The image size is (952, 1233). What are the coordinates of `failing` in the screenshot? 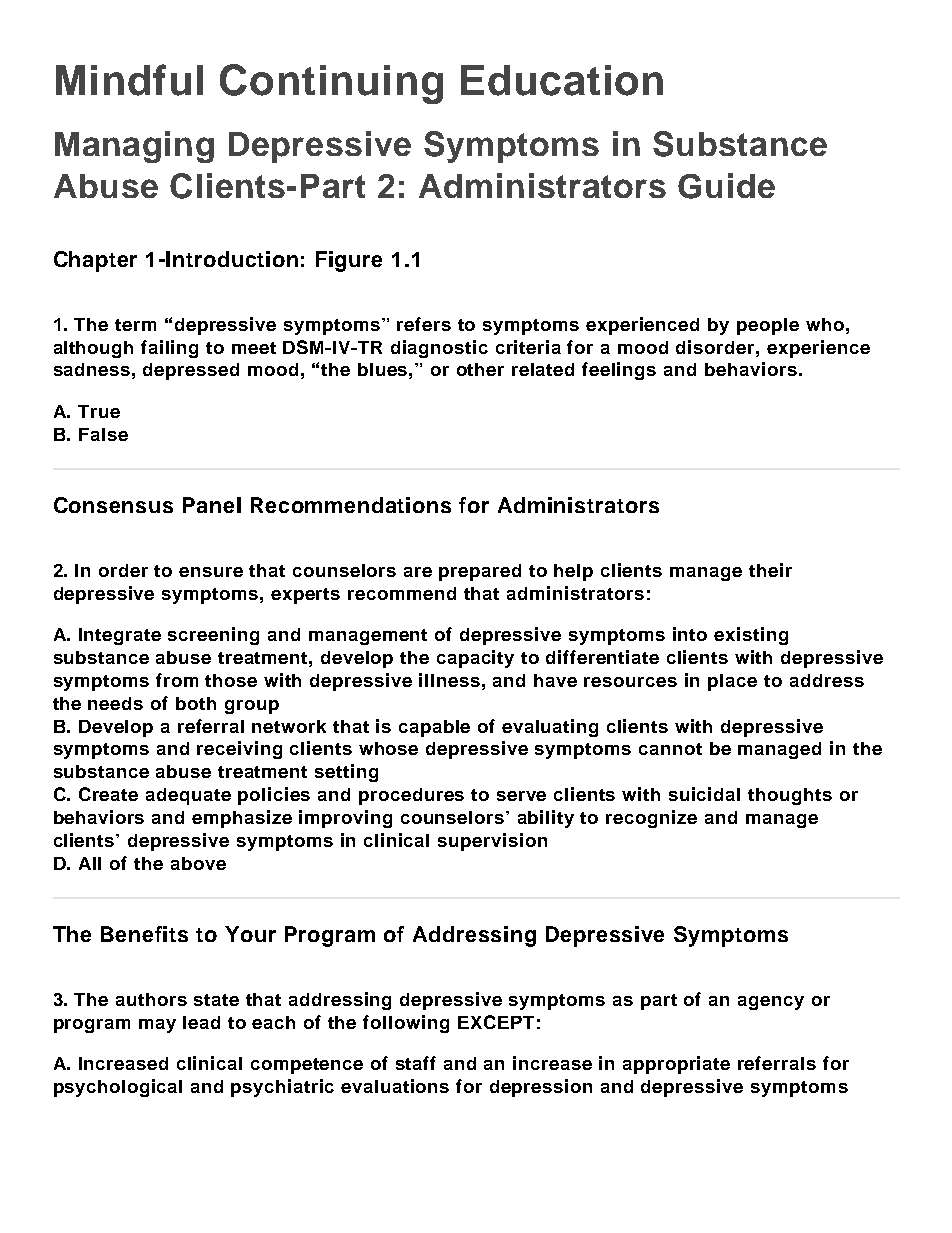 It's located at (169, 349).
